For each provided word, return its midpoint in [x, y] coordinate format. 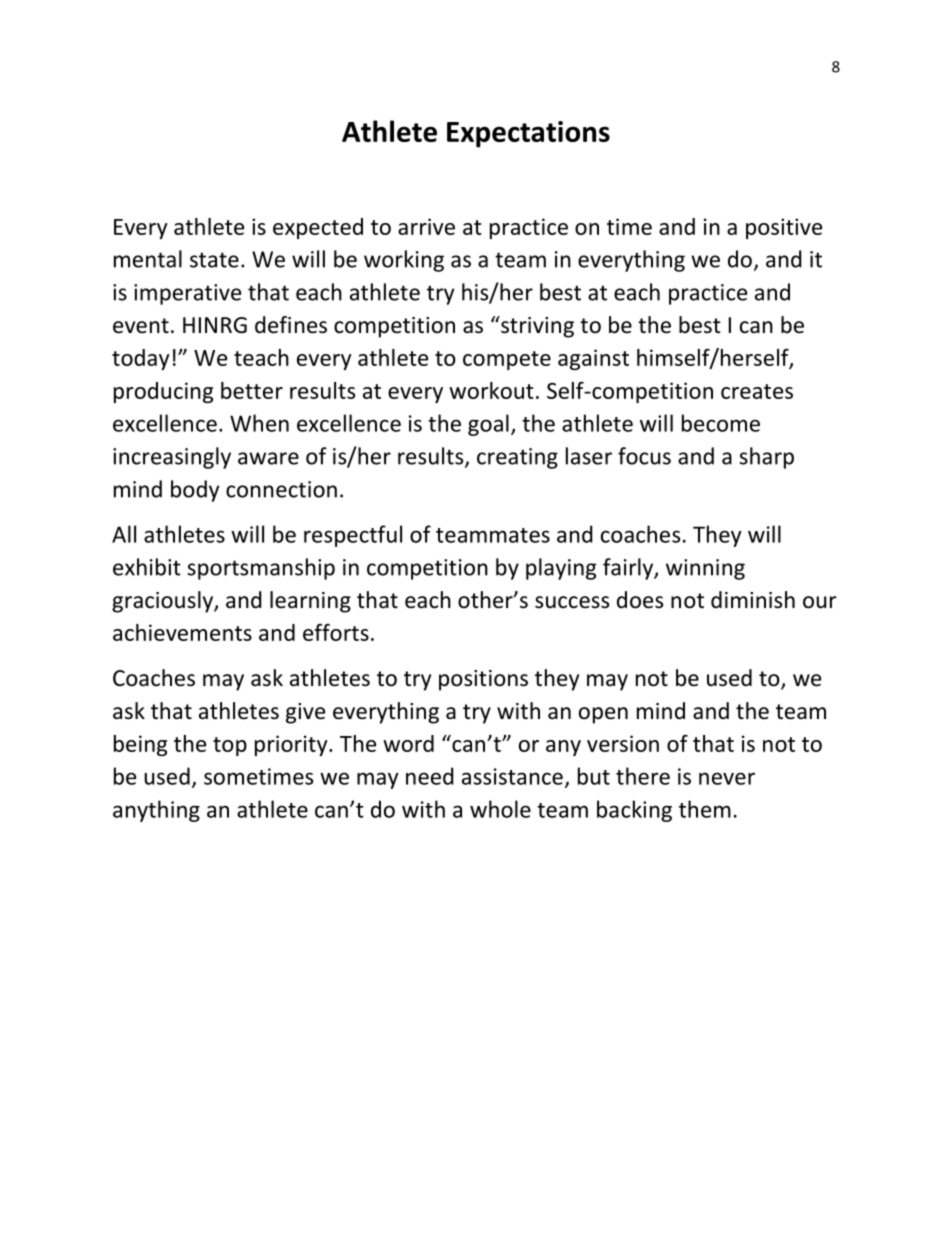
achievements [182, 632]
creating [517, 458]
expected [318, 228]
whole [500, 809]
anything [156, 811]
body [195, 491]
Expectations [528, 134]
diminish [753, 600]
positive [784, 228]
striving [536, 327]
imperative [187, 294]
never [727, 778]
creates [757, 391]
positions [483, 680]
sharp [766, 458]
